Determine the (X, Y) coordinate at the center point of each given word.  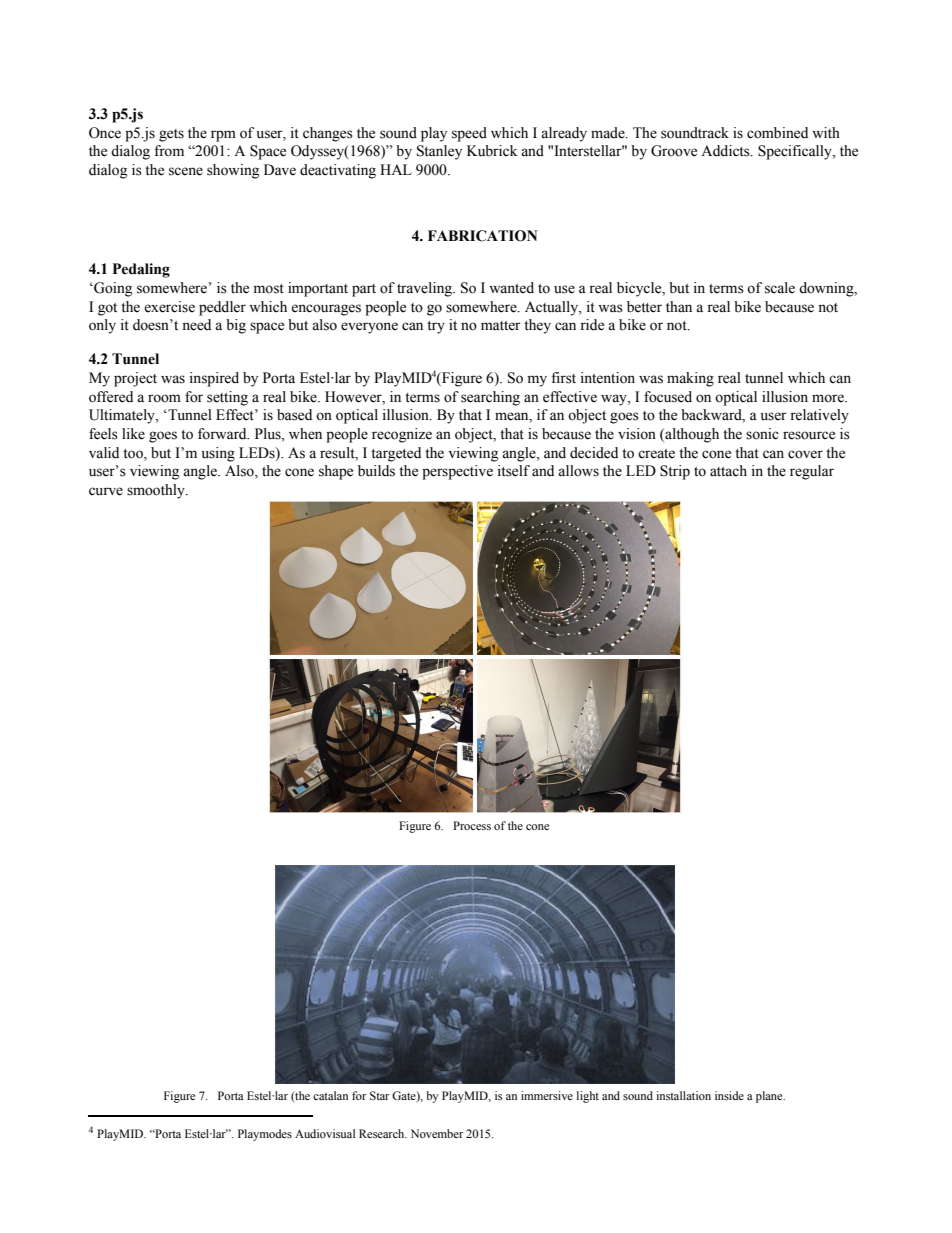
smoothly (157, 491)
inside (729, 1095)
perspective (457, 472)
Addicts (726, 151)
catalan (330, 1095)
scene (186, 171)
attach (728, 471)
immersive (547, 1095)
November (437, 1133)
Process (472, 825)
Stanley (439, 152)
